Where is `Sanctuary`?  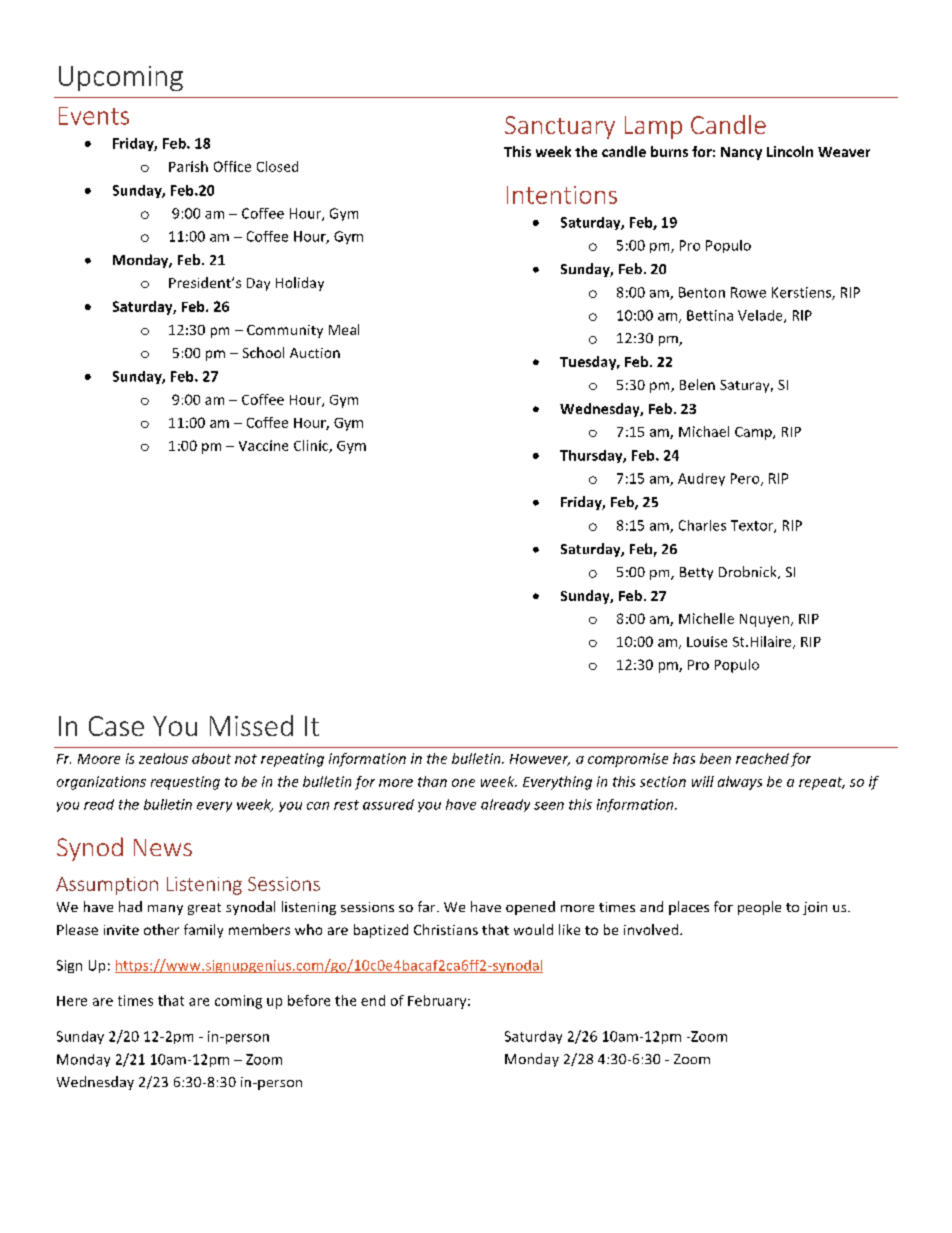
Sanctuary is located at coordinates (560, 127).
